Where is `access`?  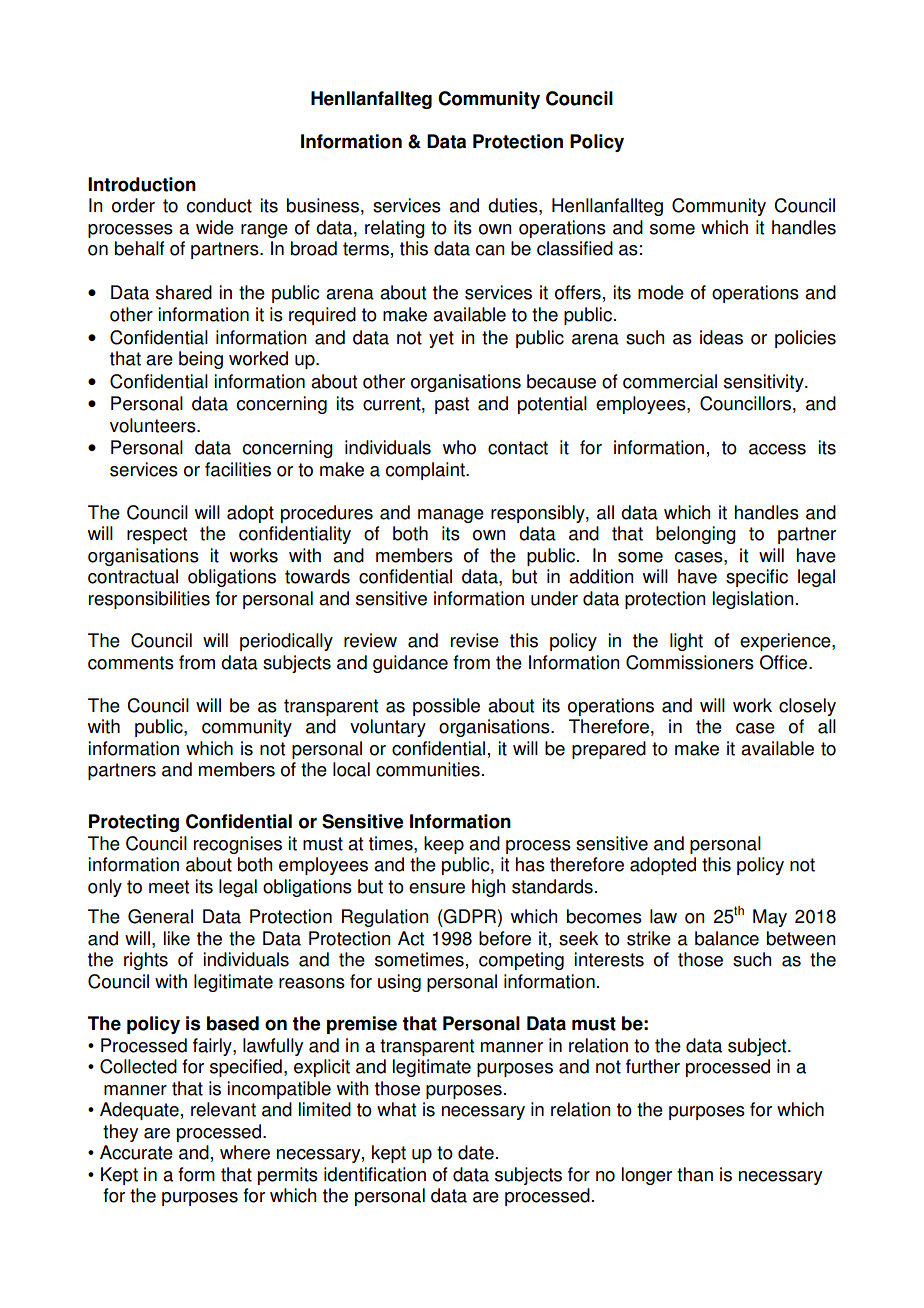 access is located at coordinates (777, 449).
